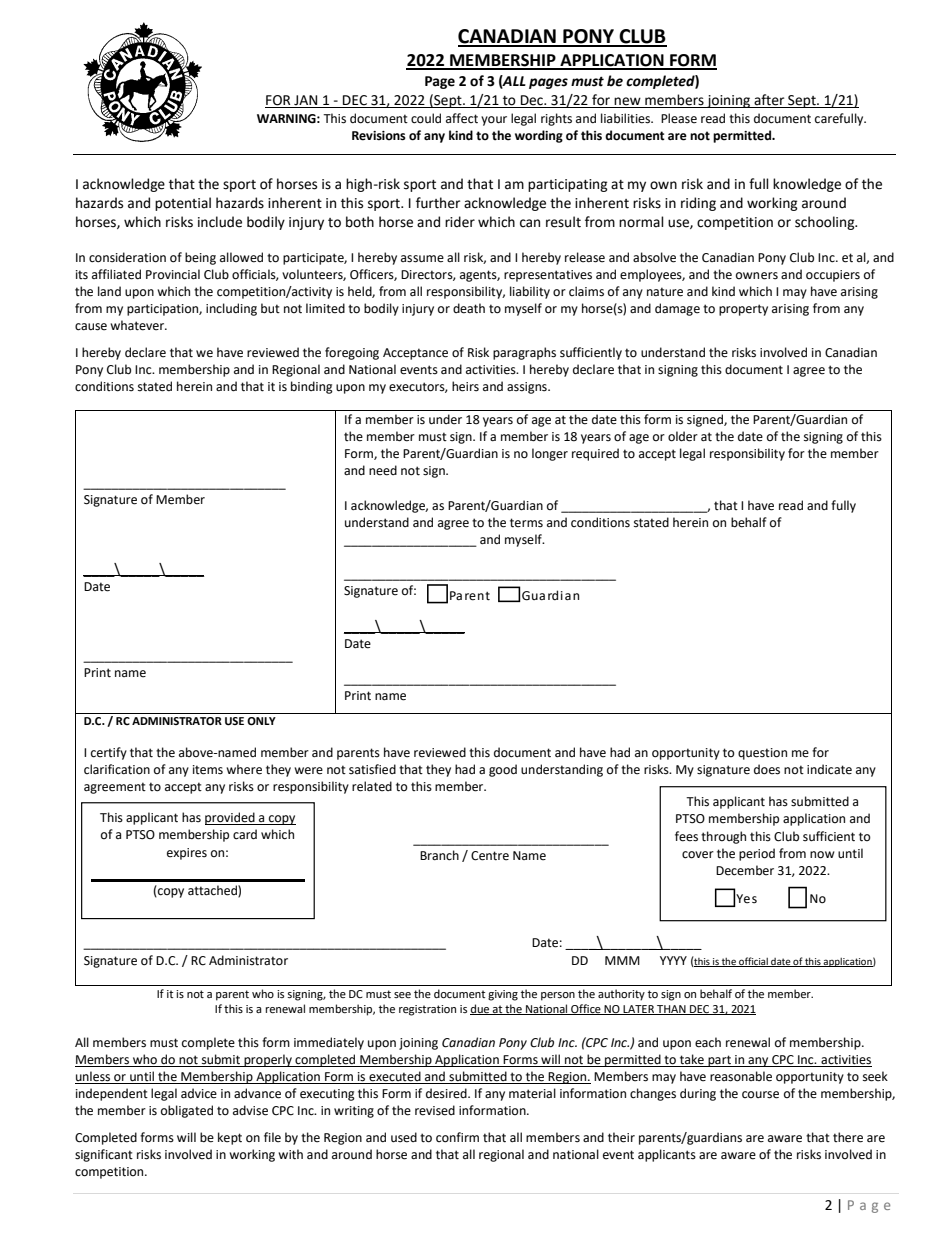 The height and width of the screenshot is (1233, 952). Describe the element at coordinates (494, 121) in the screenshot. I see `your` at that location.
